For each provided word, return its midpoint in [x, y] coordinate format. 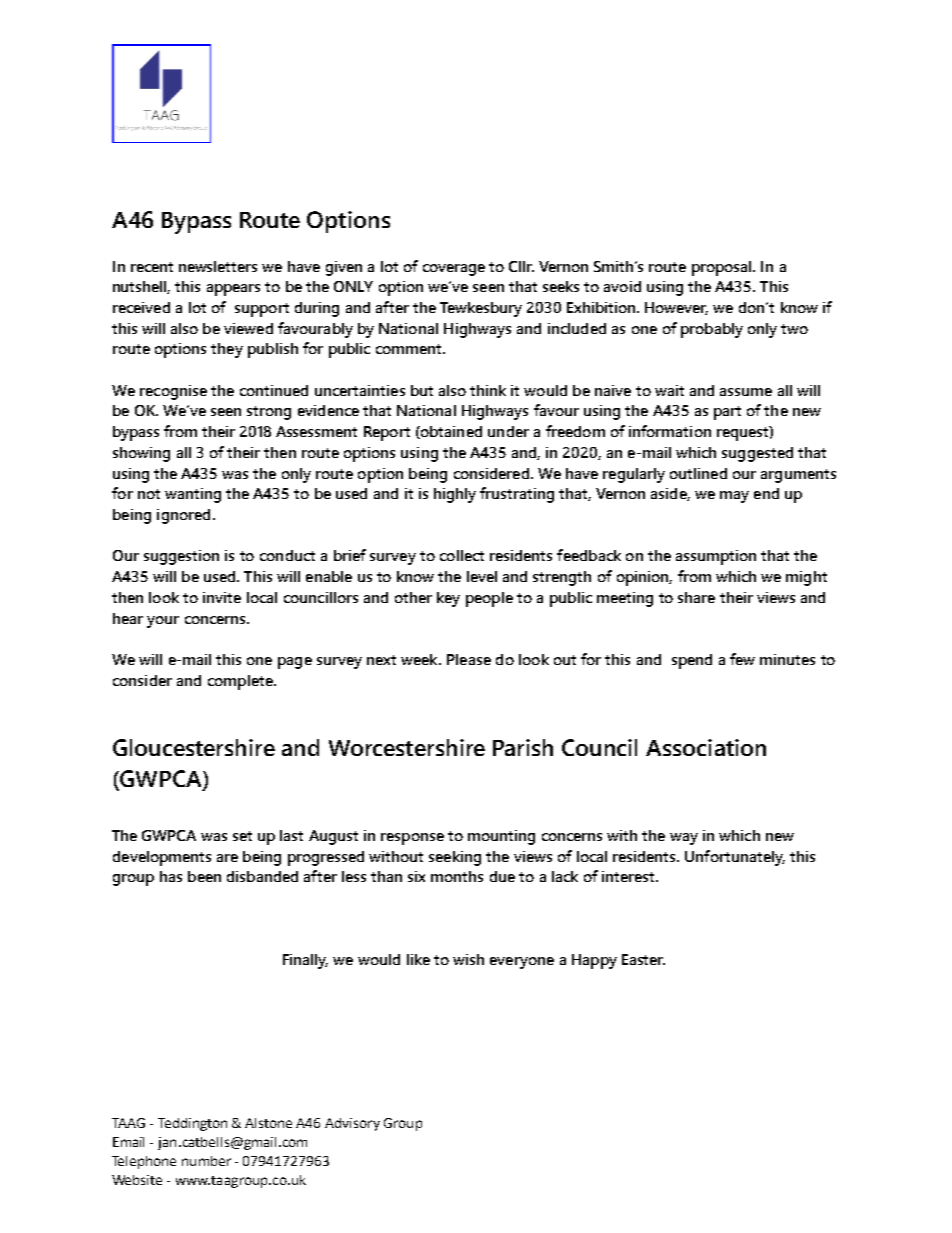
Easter [643, 959]
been [204, 876]
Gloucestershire [194, 747]
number [206, 1161]
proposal [723, 268]
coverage [454, 270]
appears [233, 290]
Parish [523, 747]
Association [706, 747]
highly [455, 495]
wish [468, 959]
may [734, 497]
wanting [193, 495]
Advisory [352, 1124]
